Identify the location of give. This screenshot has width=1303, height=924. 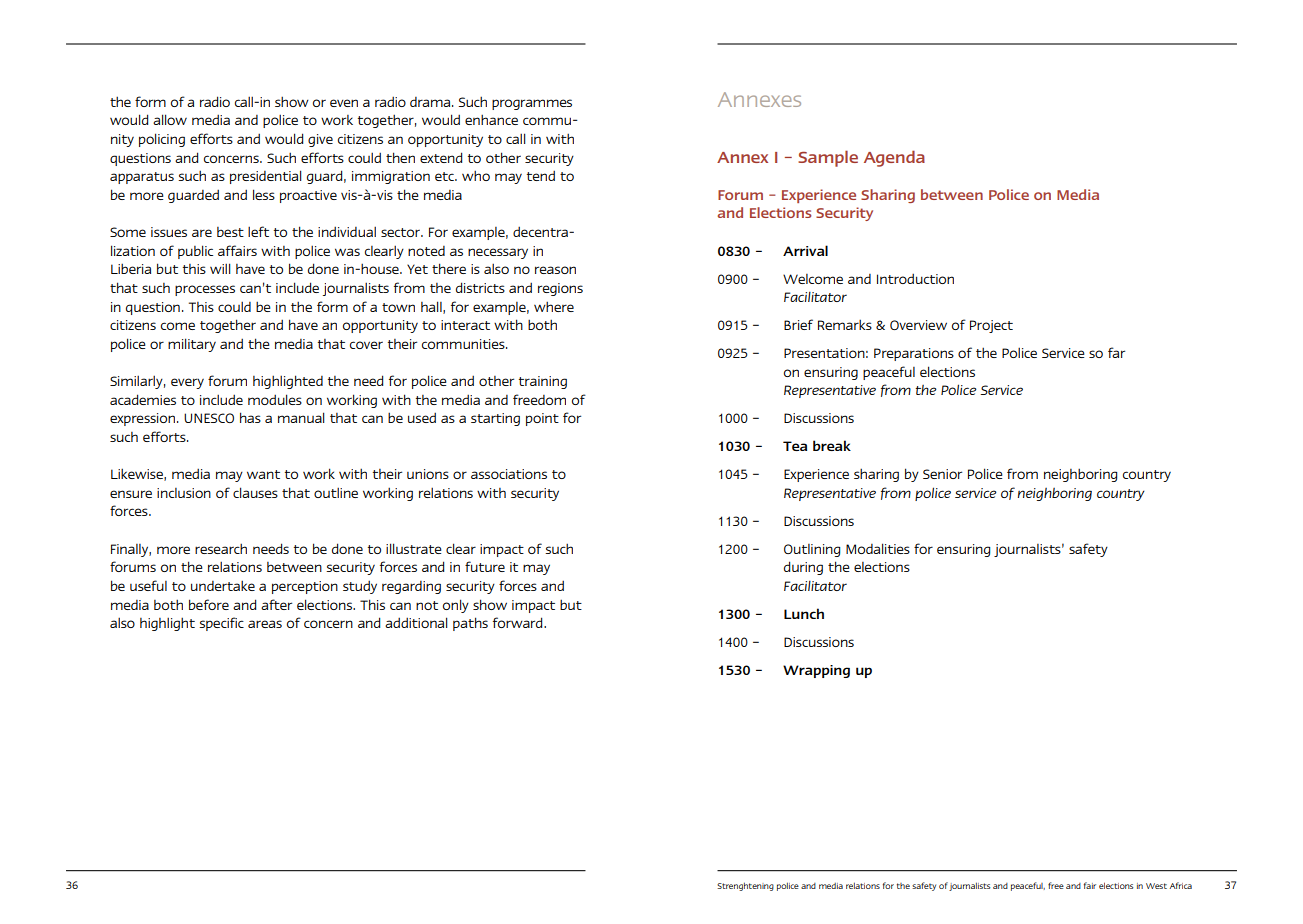
(320, 140).
